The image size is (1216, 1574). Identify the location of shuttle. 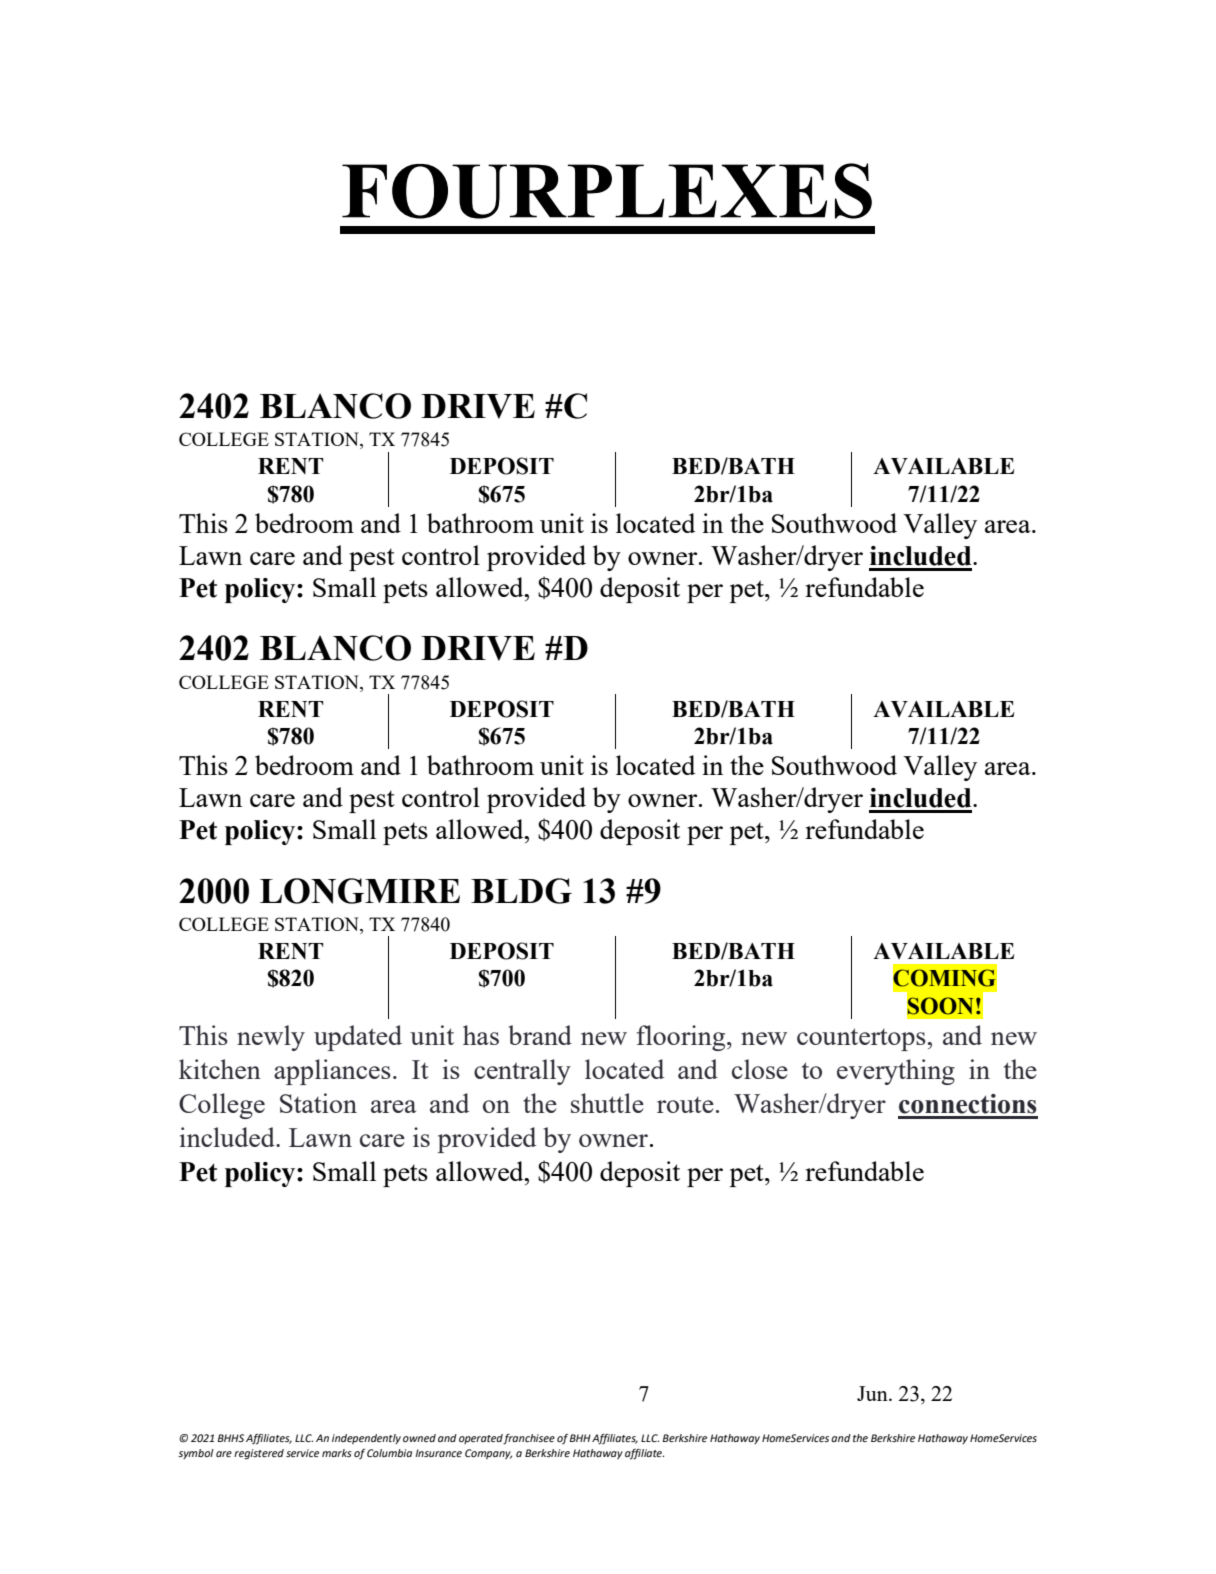
(607, 1103).
